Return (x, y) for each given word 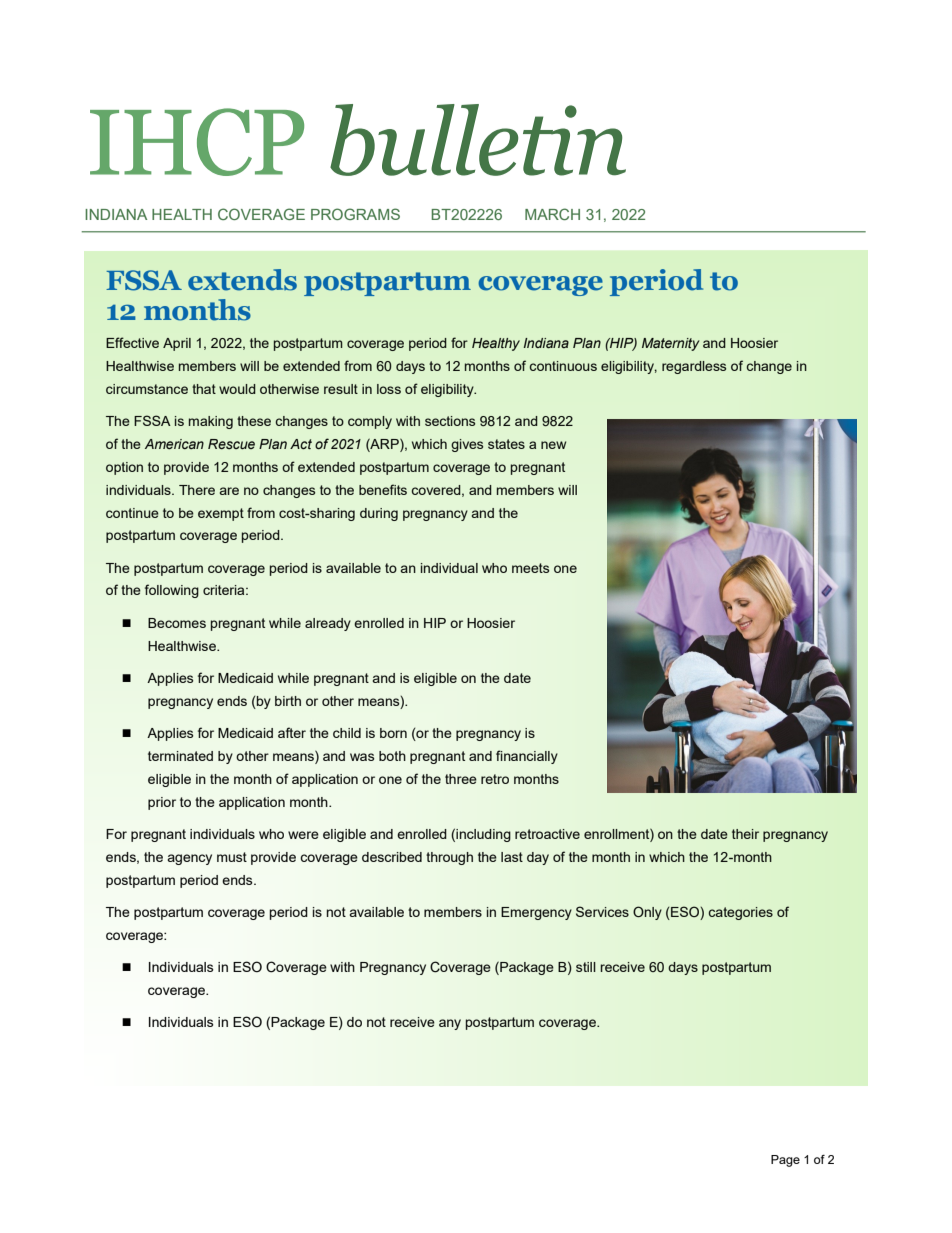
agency (189, 859)
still (586, 967)
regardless (694, 367)
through (449, 858)
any (450, 1024)
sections (450, 421)
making (211, 422)
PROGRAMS (355, 214)
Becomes (177, 623)
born (393, 733)
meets (530, 568)
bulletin (478, 140)
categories (741, 913)
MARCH (552, 214)
